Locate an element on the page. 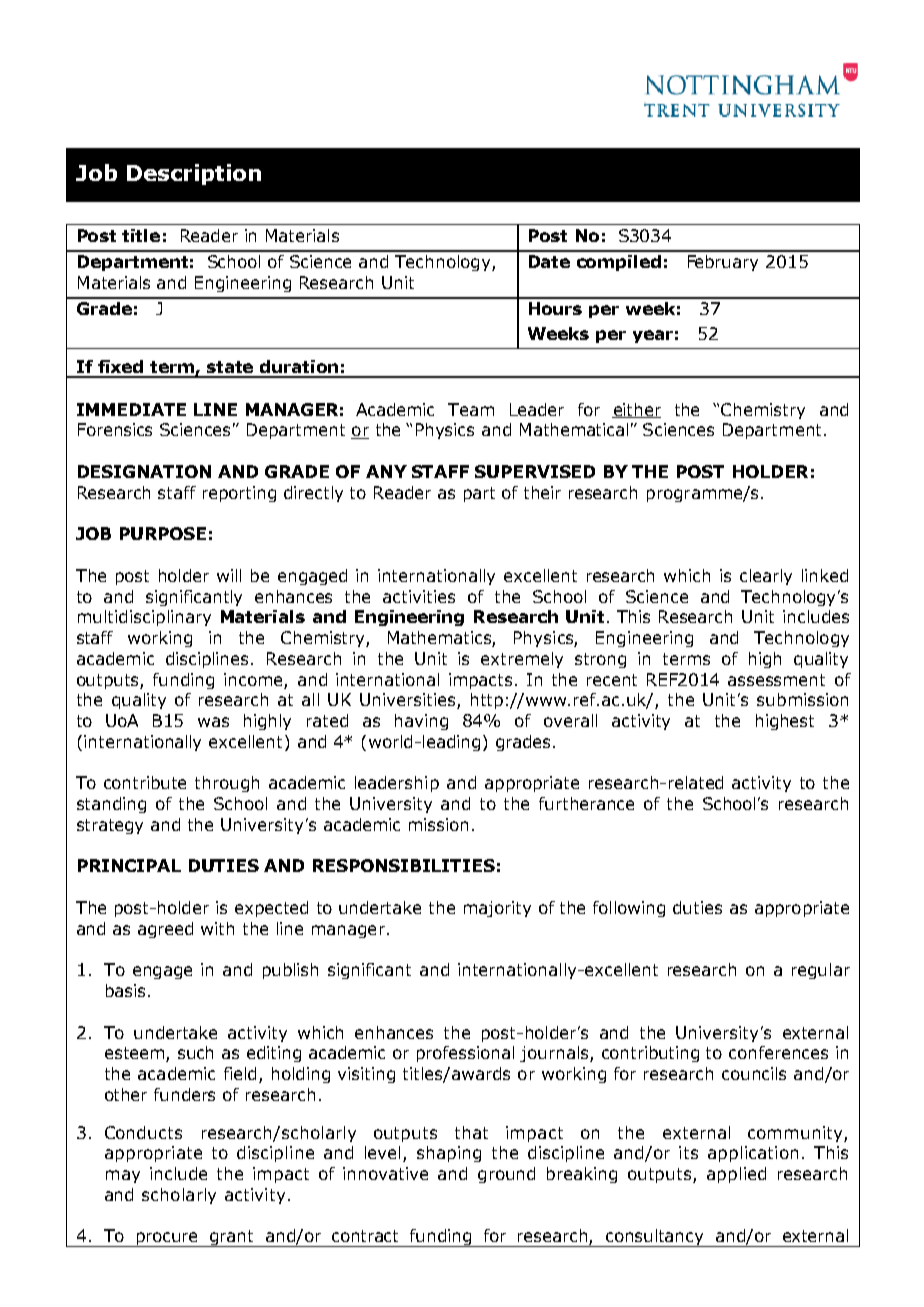 The image size is (924, 1307). Description is located at coordinates (194, 174).
